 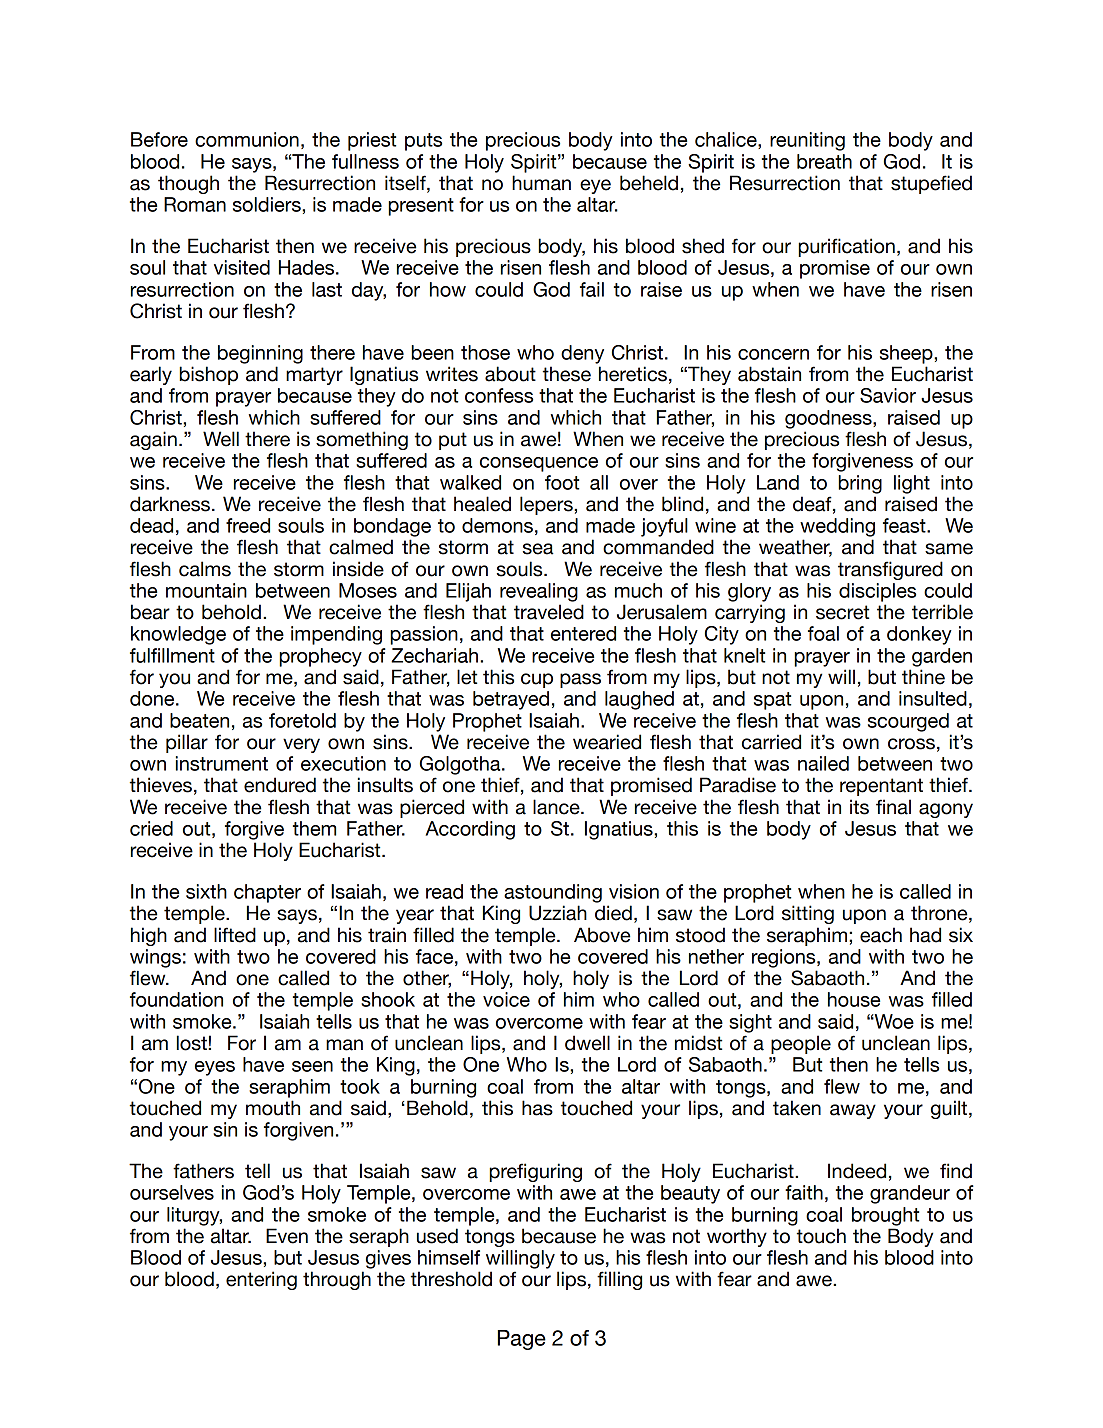 I want to click on soldiers, so click(x=268, y=204).
